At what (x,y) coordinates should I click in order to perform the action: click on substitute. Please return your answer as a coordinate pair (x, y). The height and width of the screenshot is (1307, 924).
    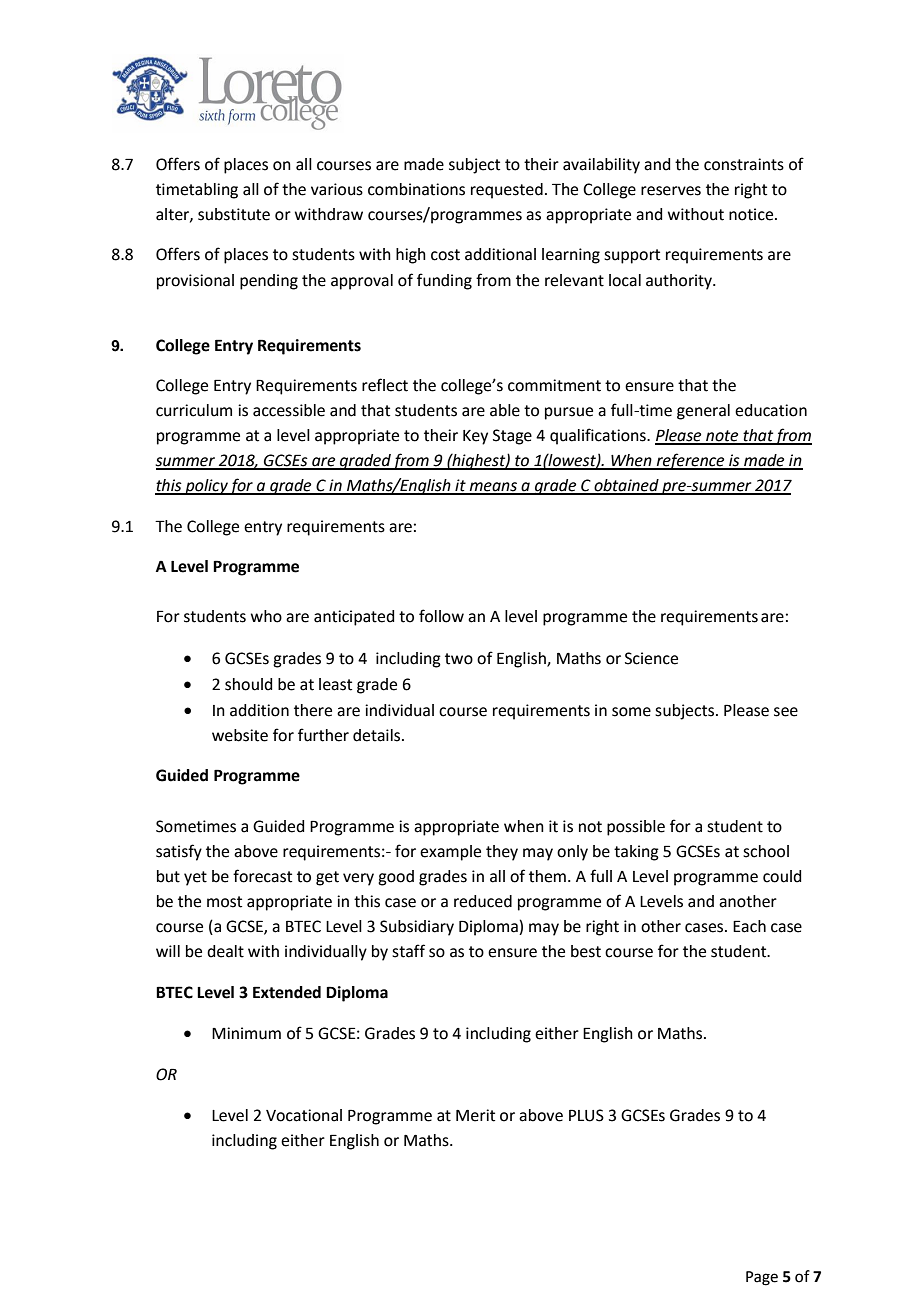
    Looking at the image, I should click on (234, 214).
